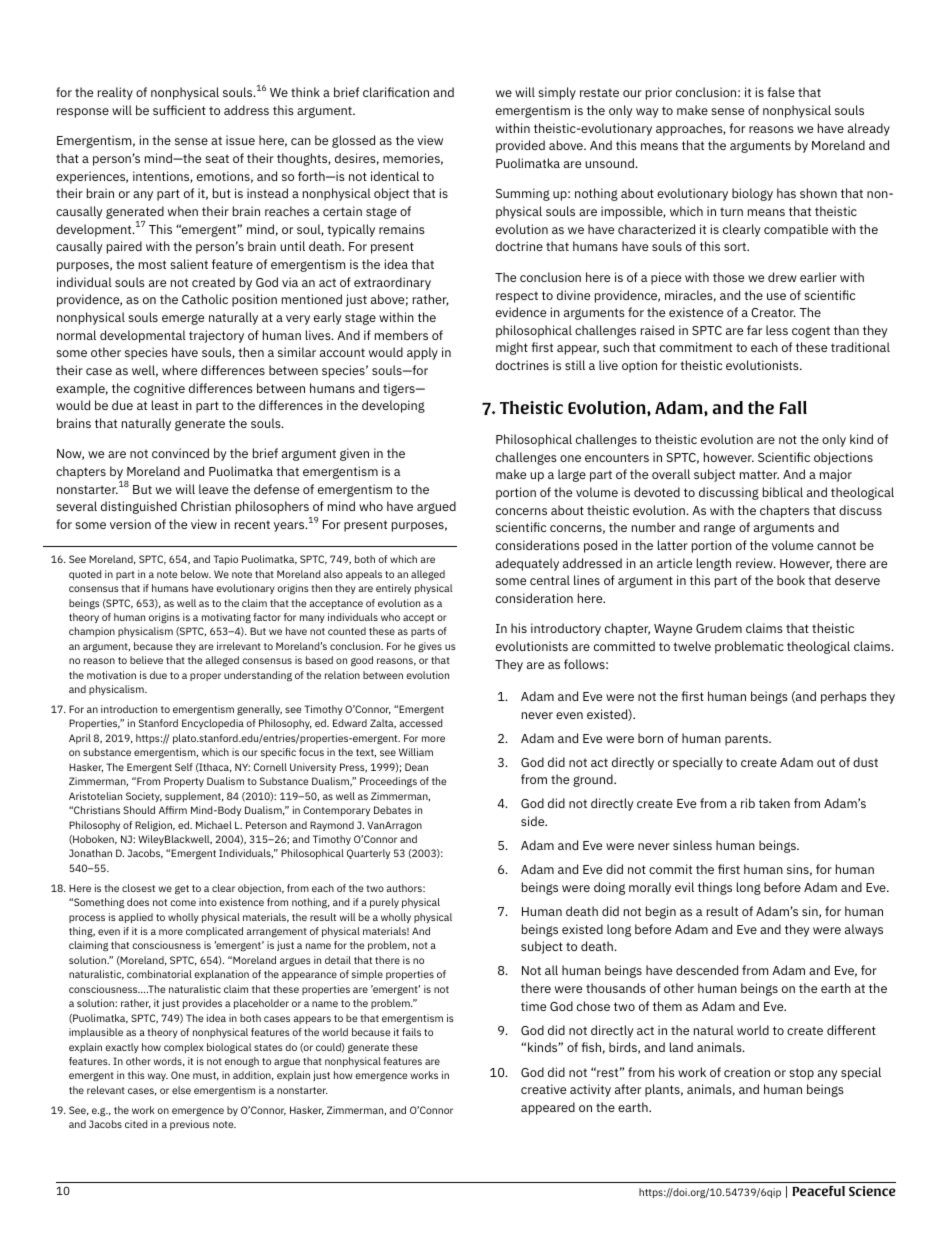  What do you see at coordinates (512, 348) in the page?
I see `might` at bounding box center [512, 348].
